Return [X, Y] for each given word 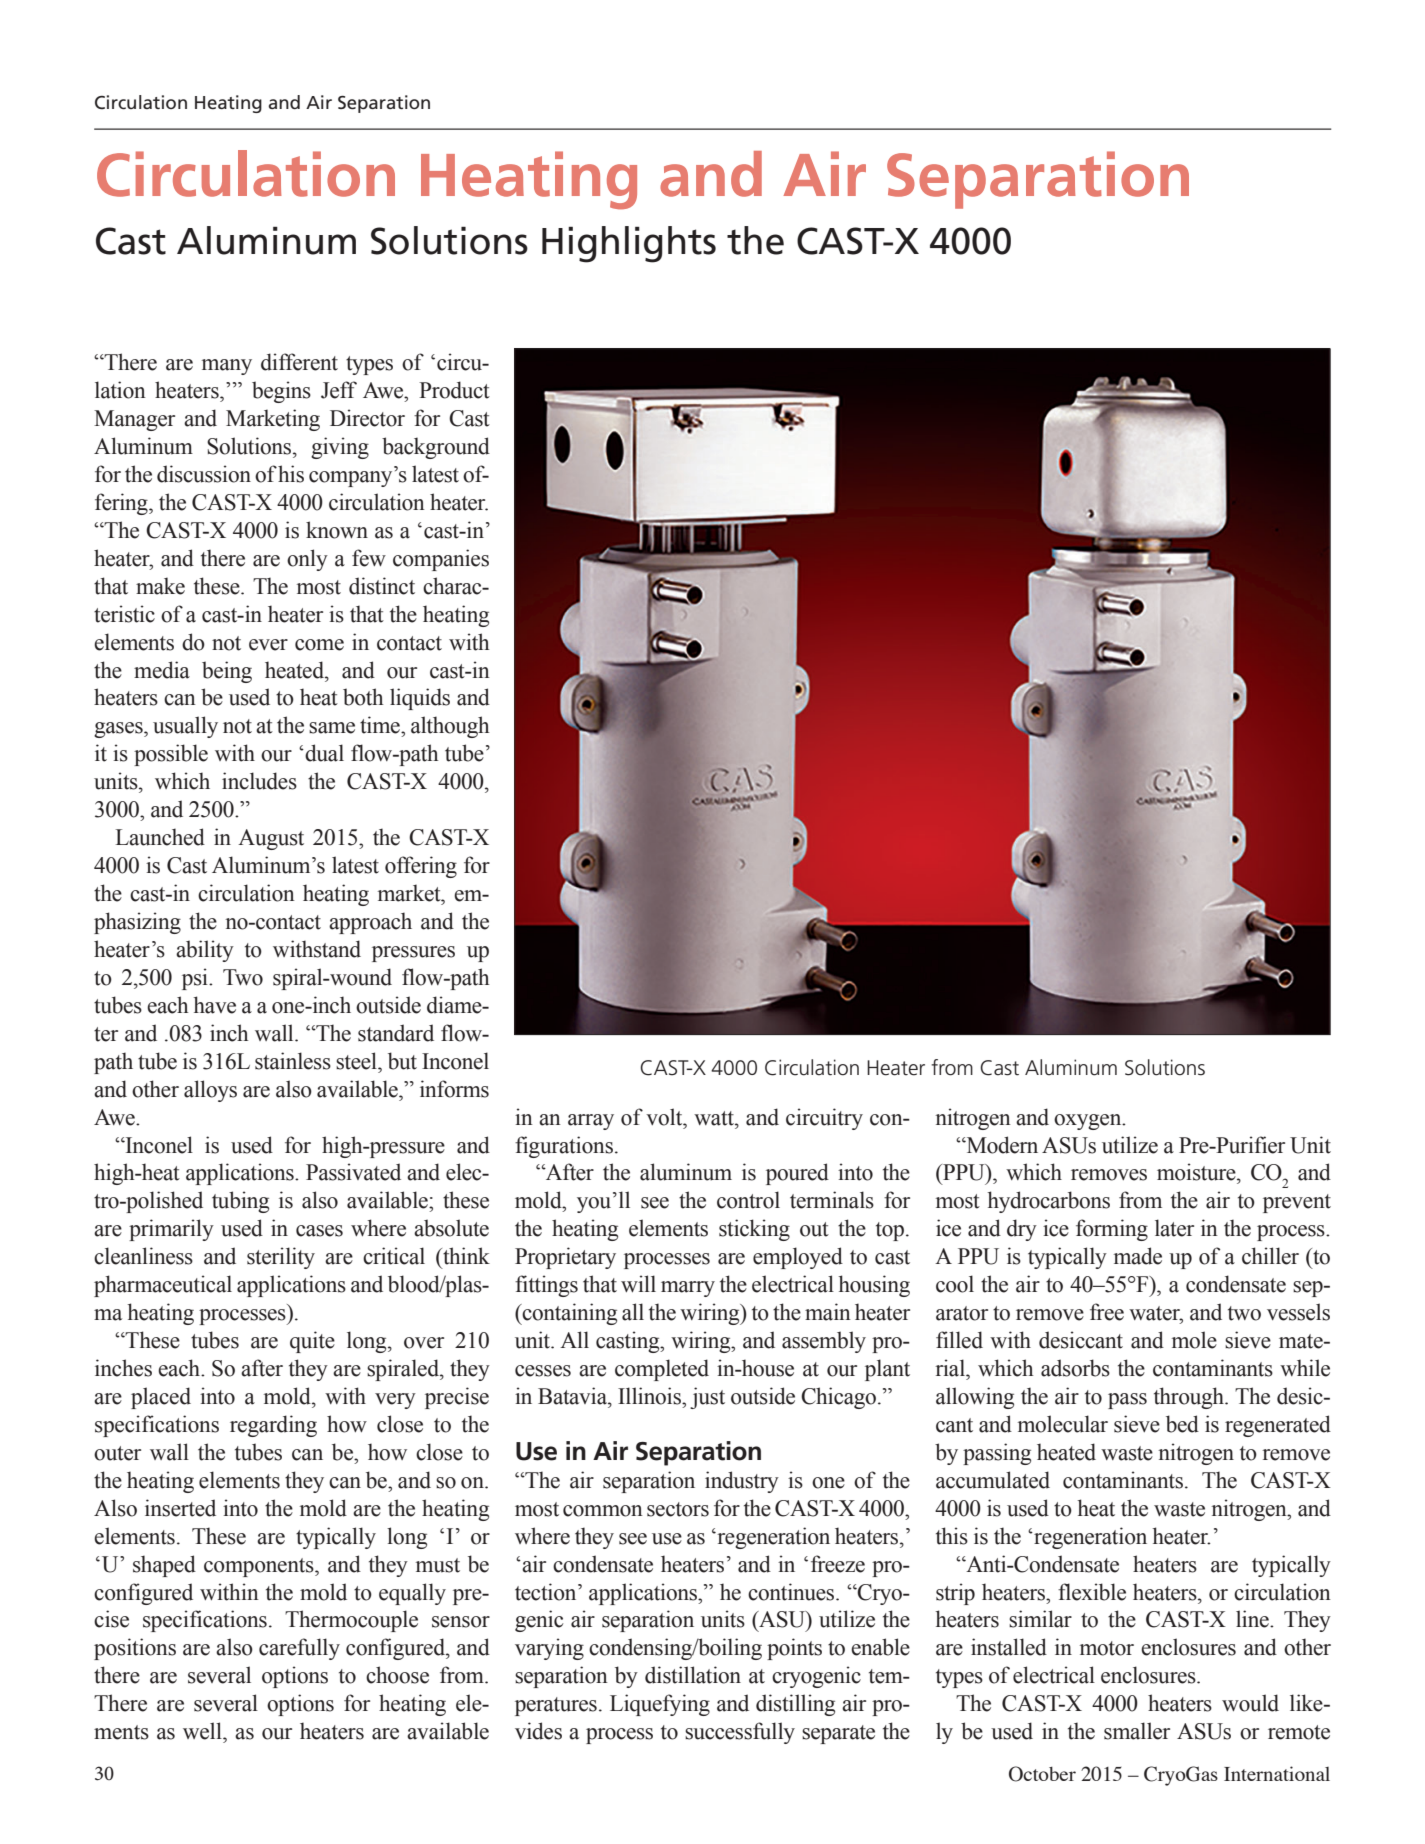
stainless [293, 1061]
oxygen [1089, 1122]
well [203, 1731]
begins [281, 392]
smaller [1137, 1731]
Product [454, 390]
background [436, 448]
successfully [740, 1733]
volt [665, 1117]
